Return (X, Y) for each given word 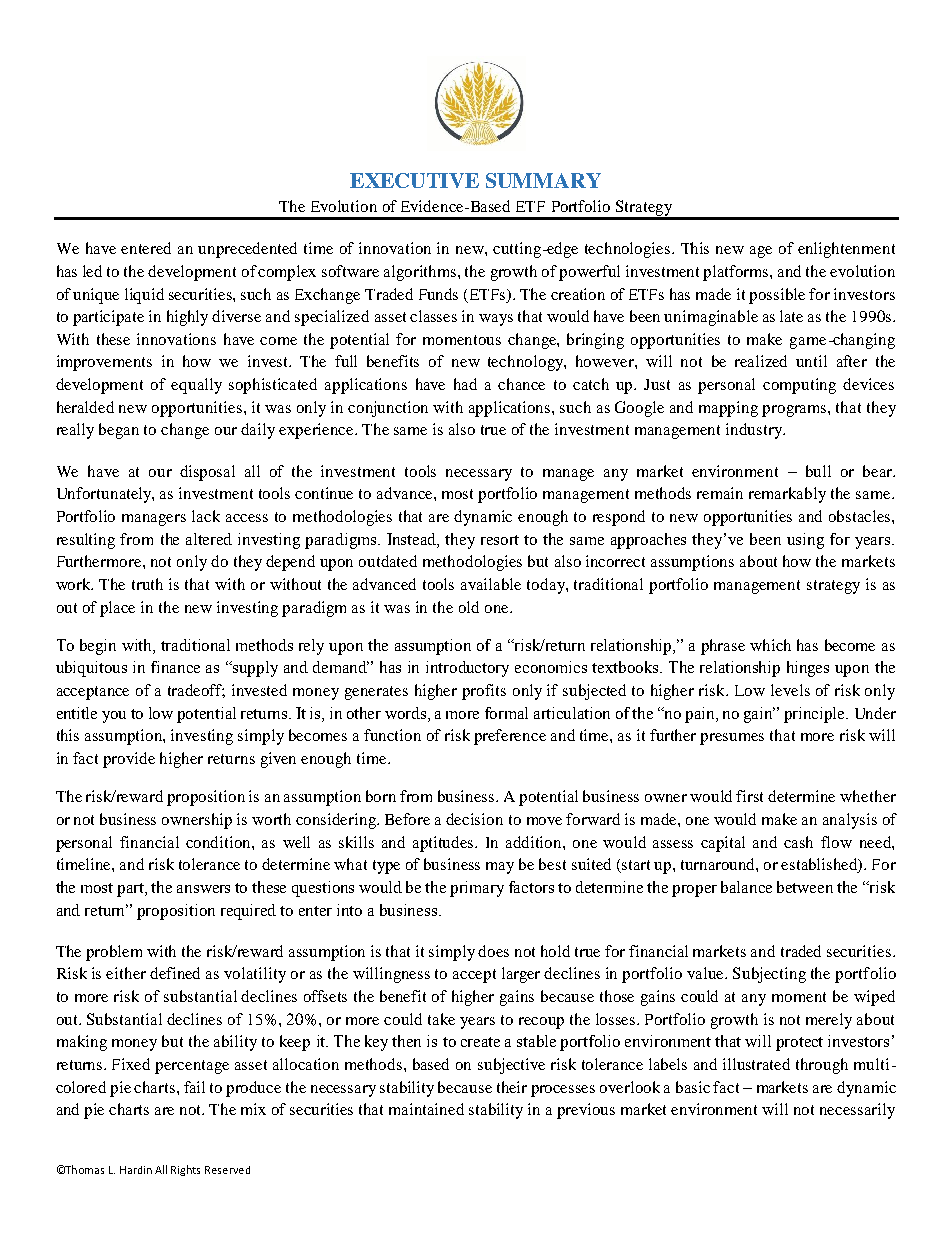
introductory (467, 669)
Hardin (136, 1170)
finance (175, 667)
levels (790, 690)
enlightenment (846, 250)
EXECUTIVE (414, 180)
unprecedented (247, 250)
